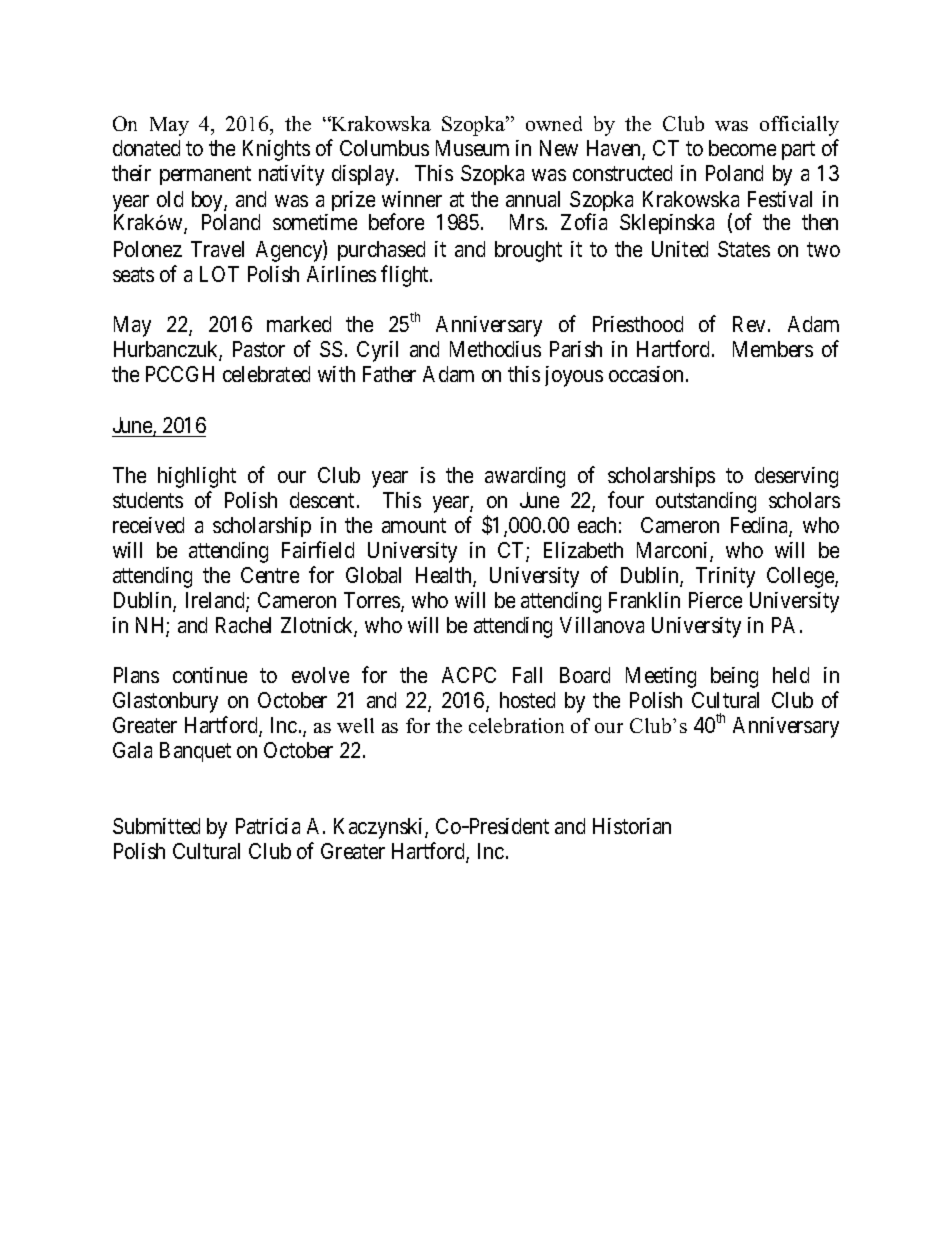 The width and height of the screenshot is (952, 1233). Describe the element at coordinates (742, 148) in the screenshot. I see `become` at that location.
